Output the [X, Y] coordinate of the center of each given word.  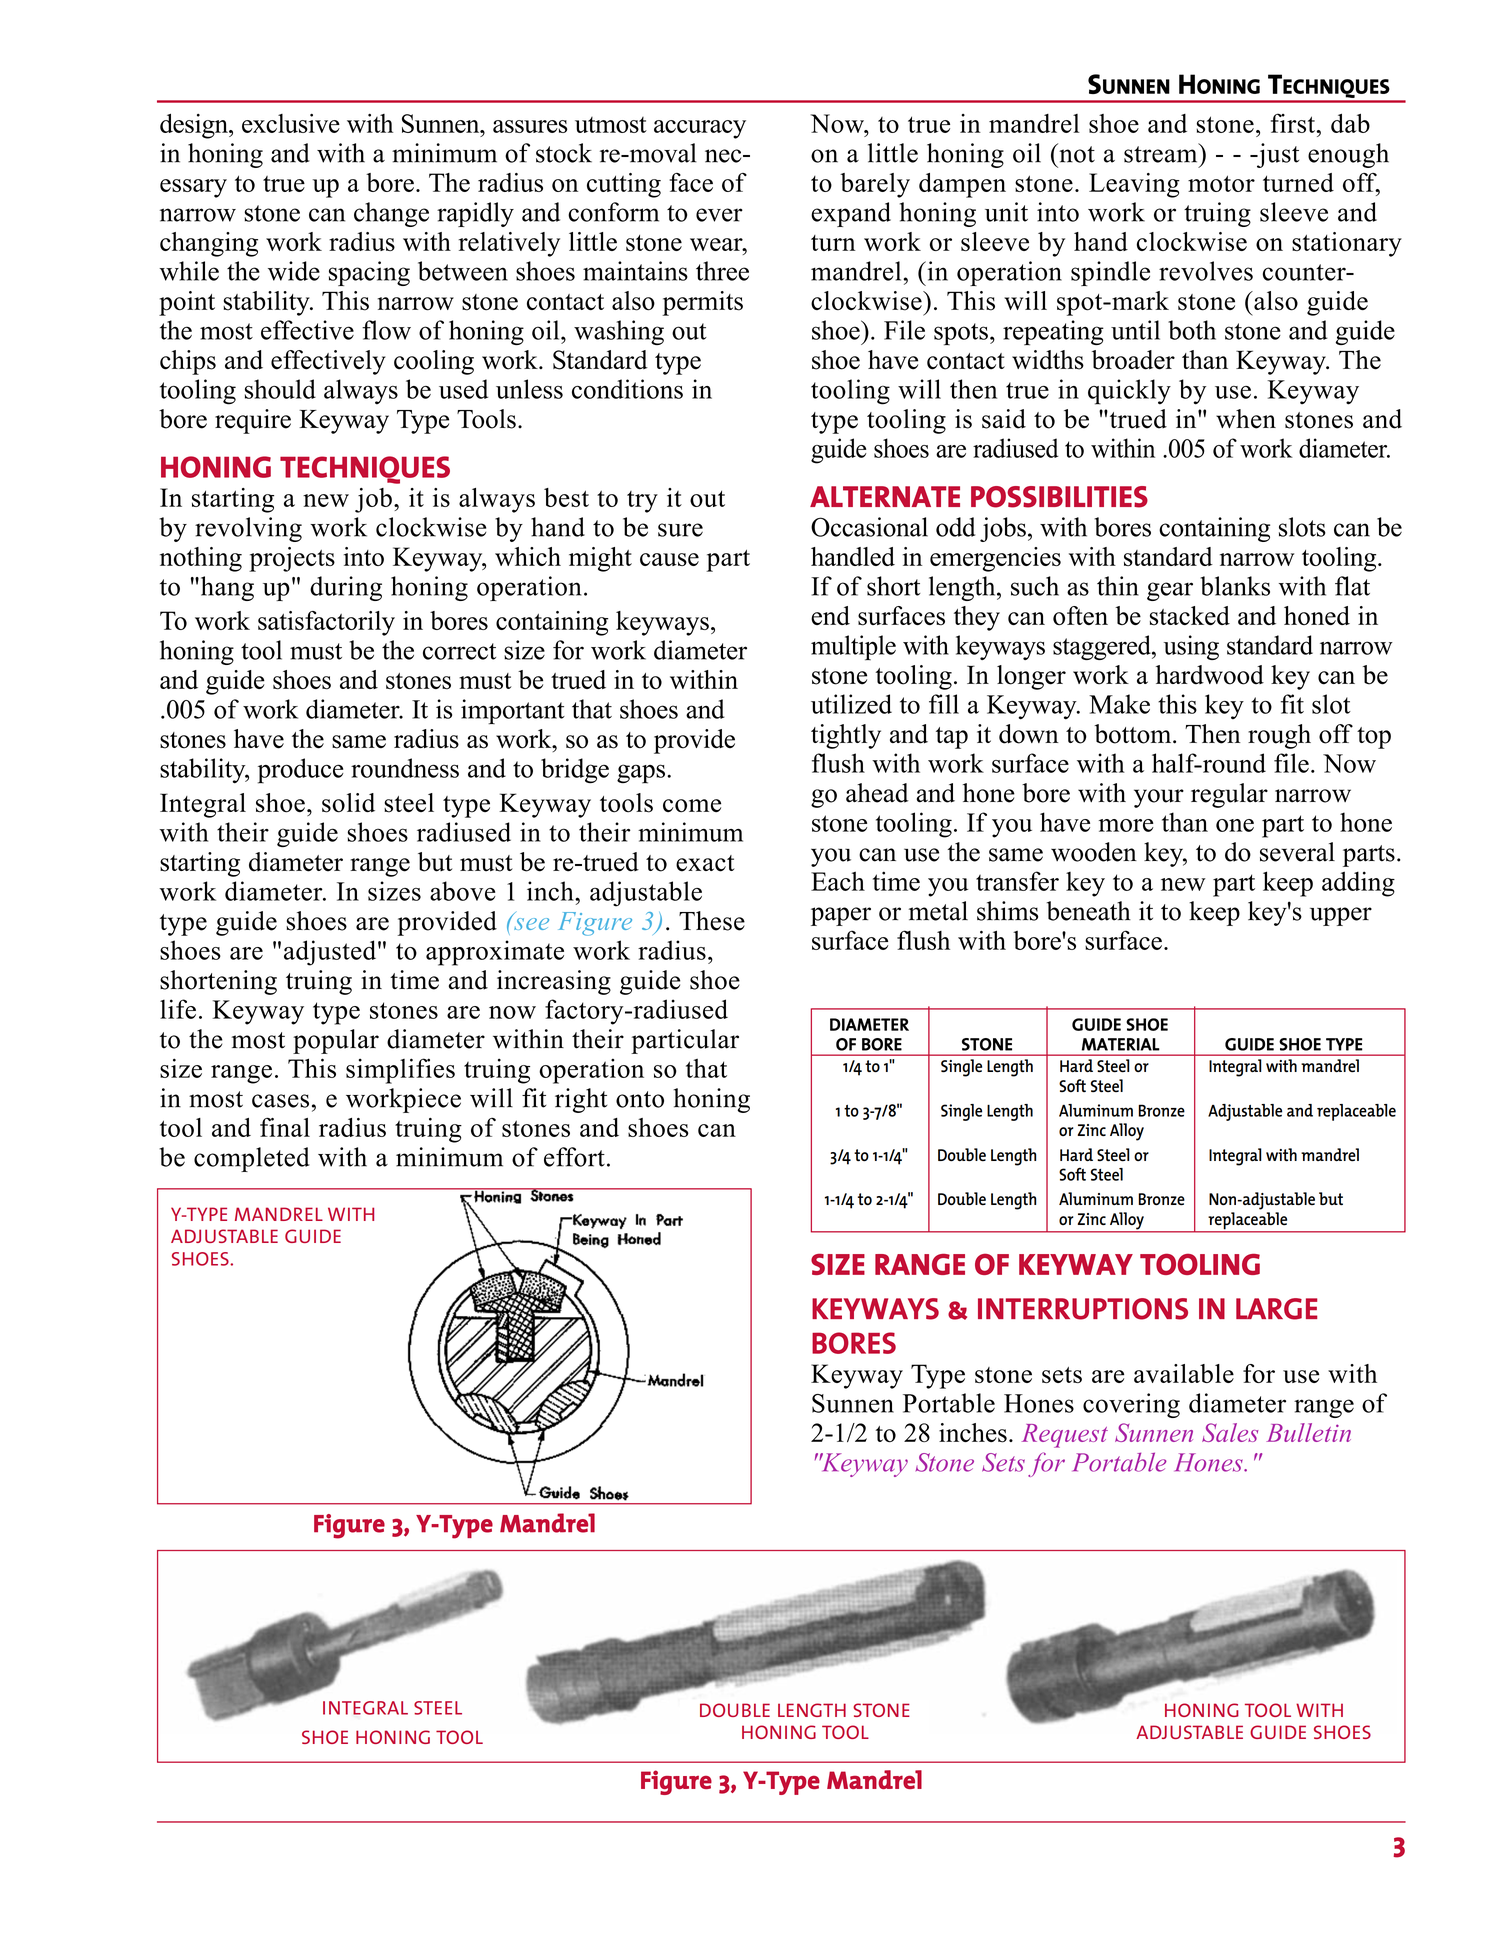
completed [252, 1159]
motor [1221, 183]
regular [1229, 795]
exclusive [291, 123]
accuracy [700, 129]
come [692, 806]
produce [301, 771]
